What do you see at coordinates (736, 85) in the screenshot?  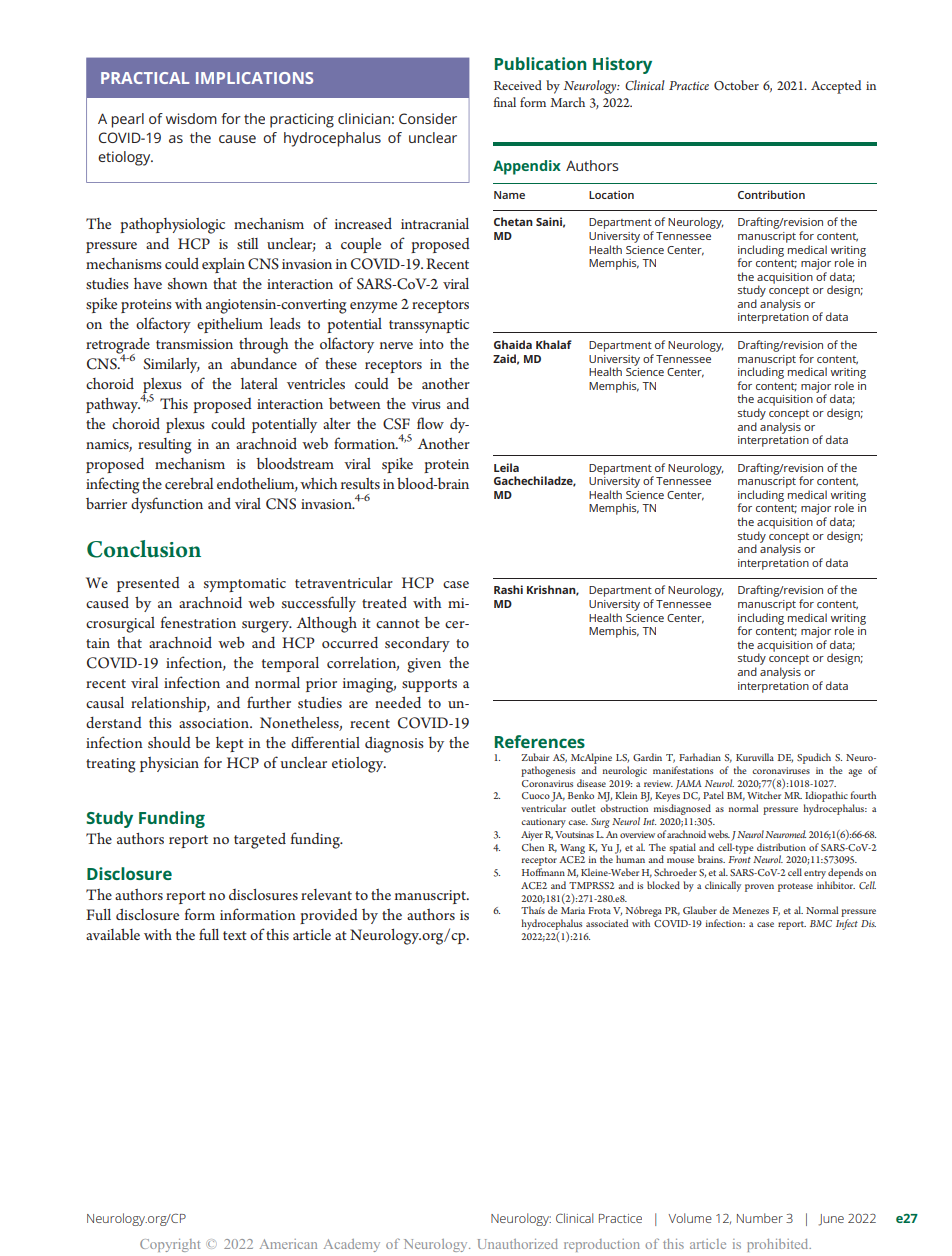 I see `October` at bounding box center [736, 85].
